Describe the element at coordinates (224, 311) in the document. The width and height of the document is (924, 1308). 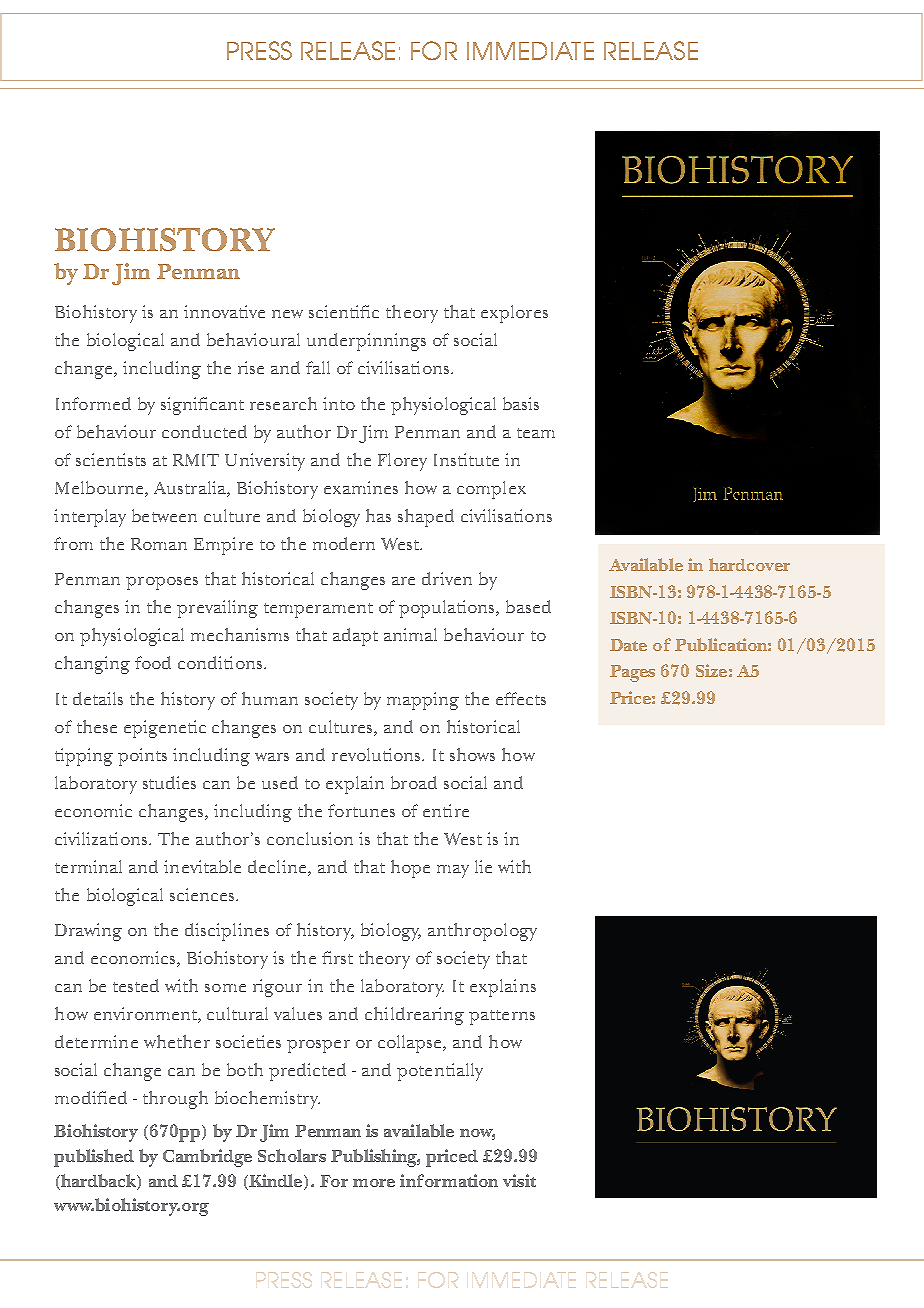
I see `innovative` at that location.
